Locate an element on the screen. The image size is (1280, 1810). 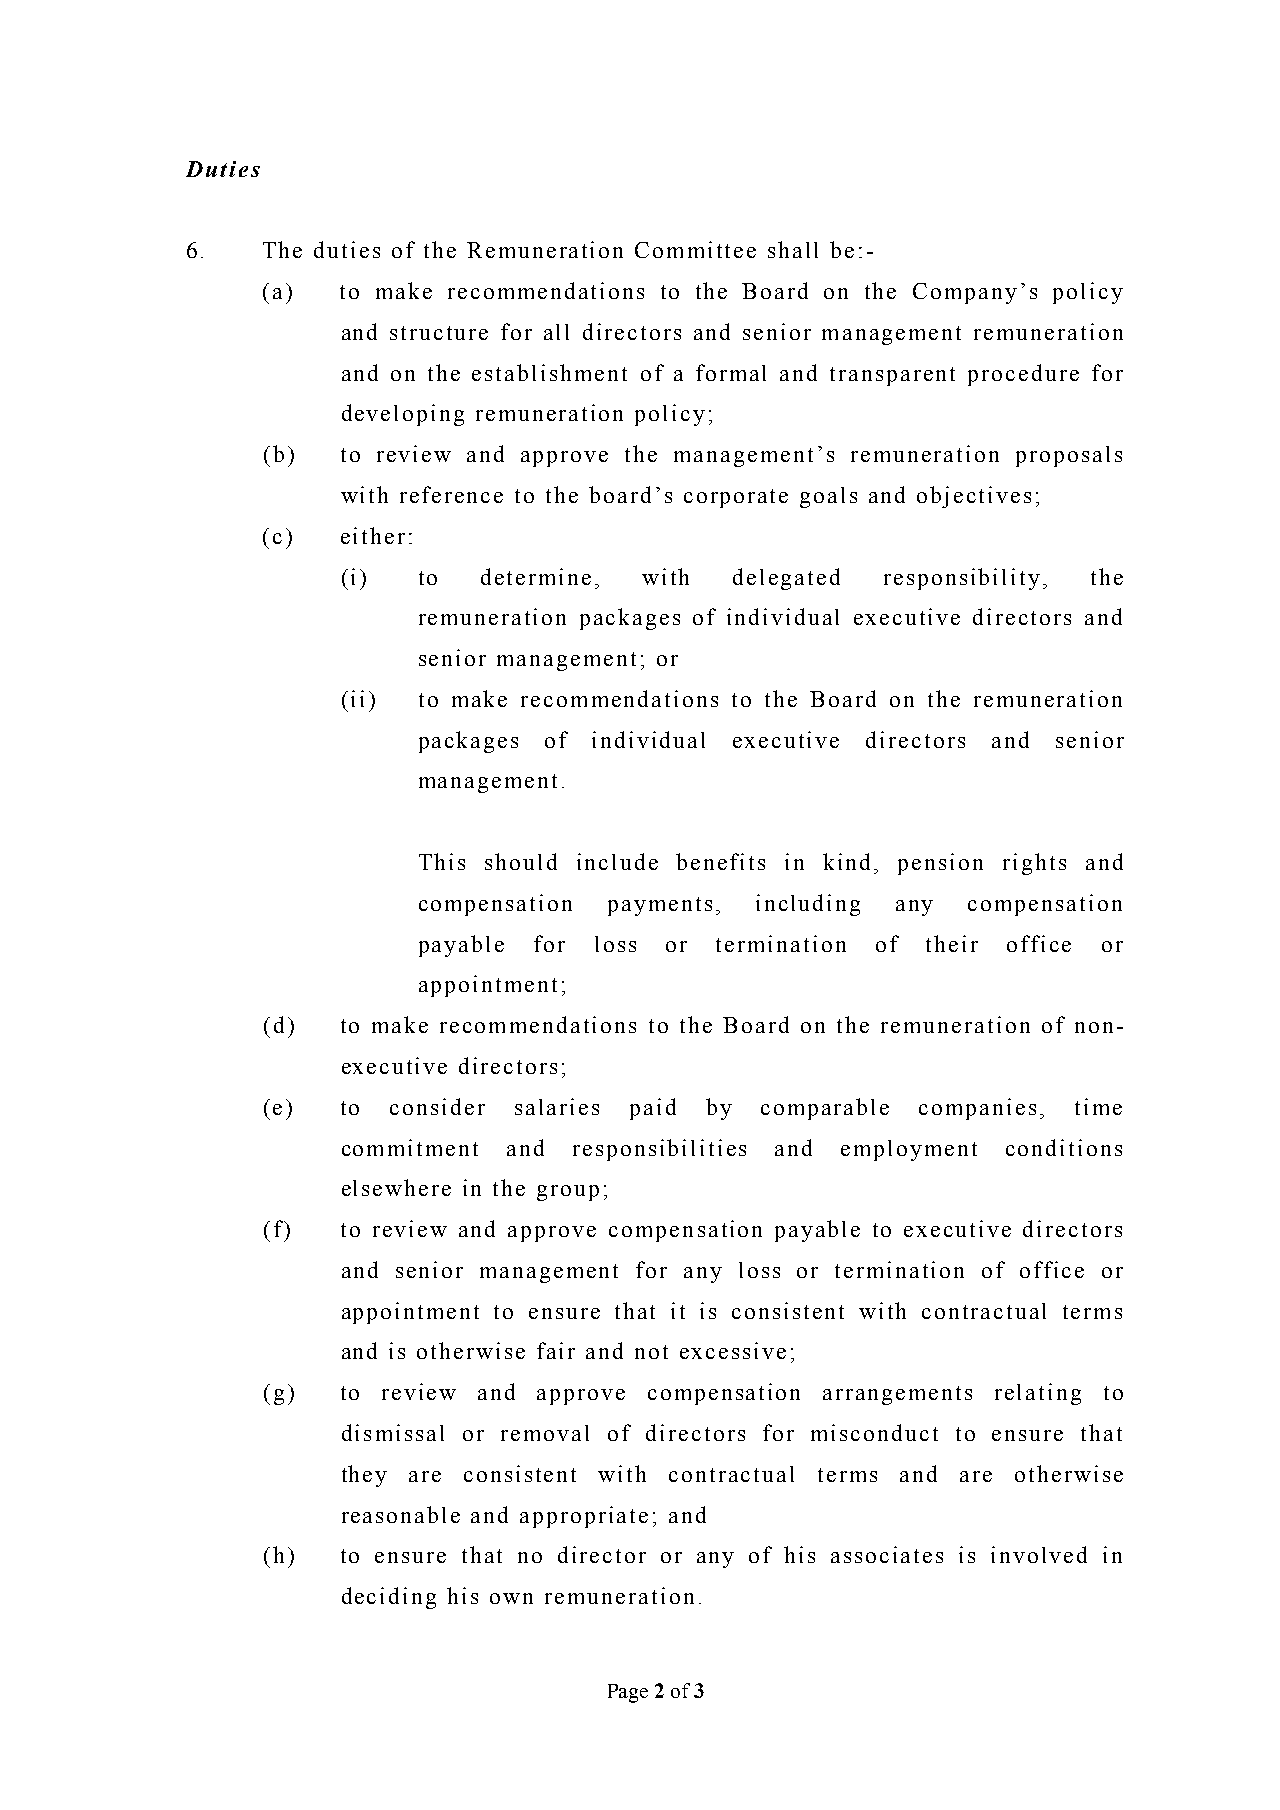
including is located at coordinates (808, 905).
